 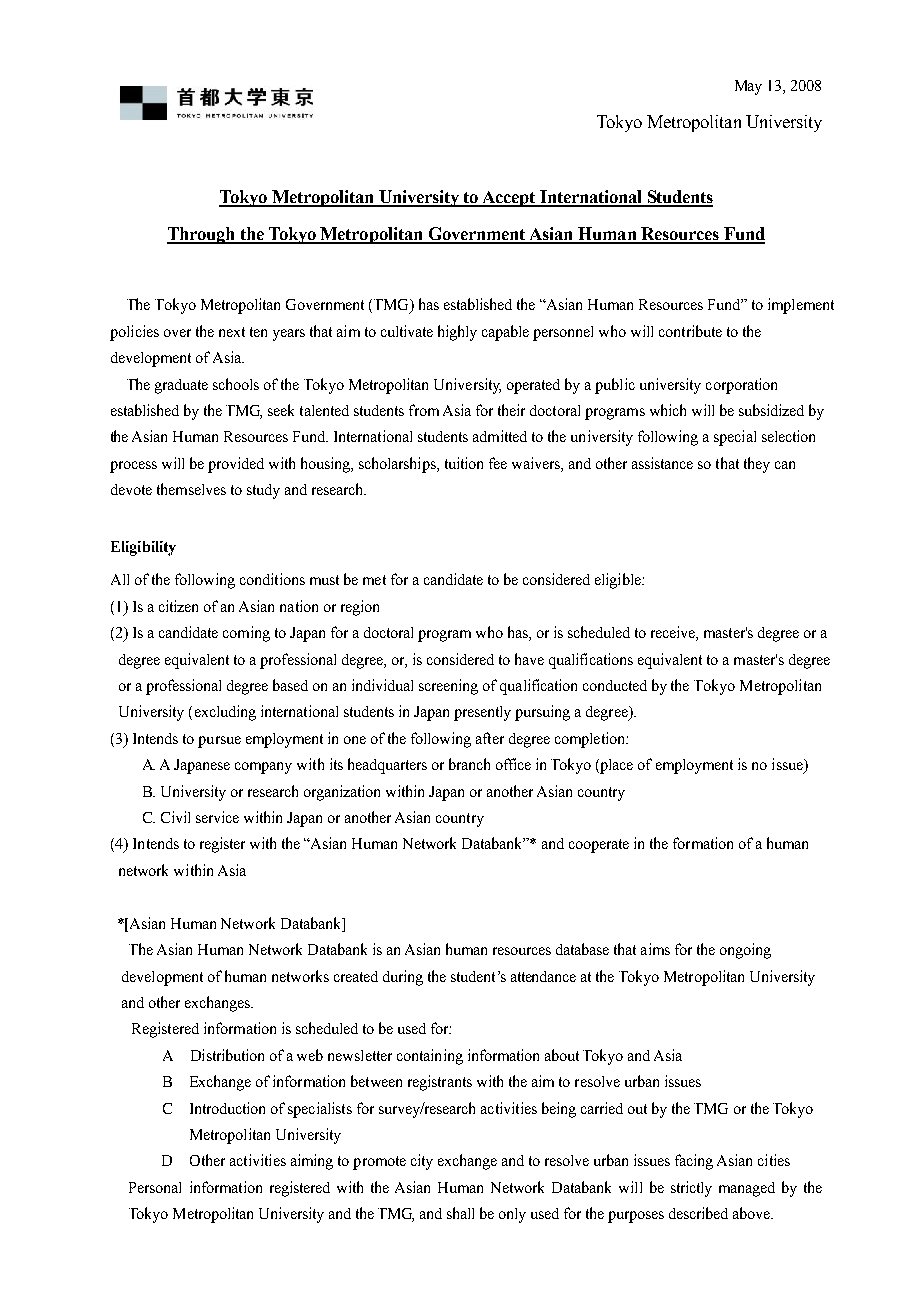 I want to click on Through, so click(x=202, y=235).
